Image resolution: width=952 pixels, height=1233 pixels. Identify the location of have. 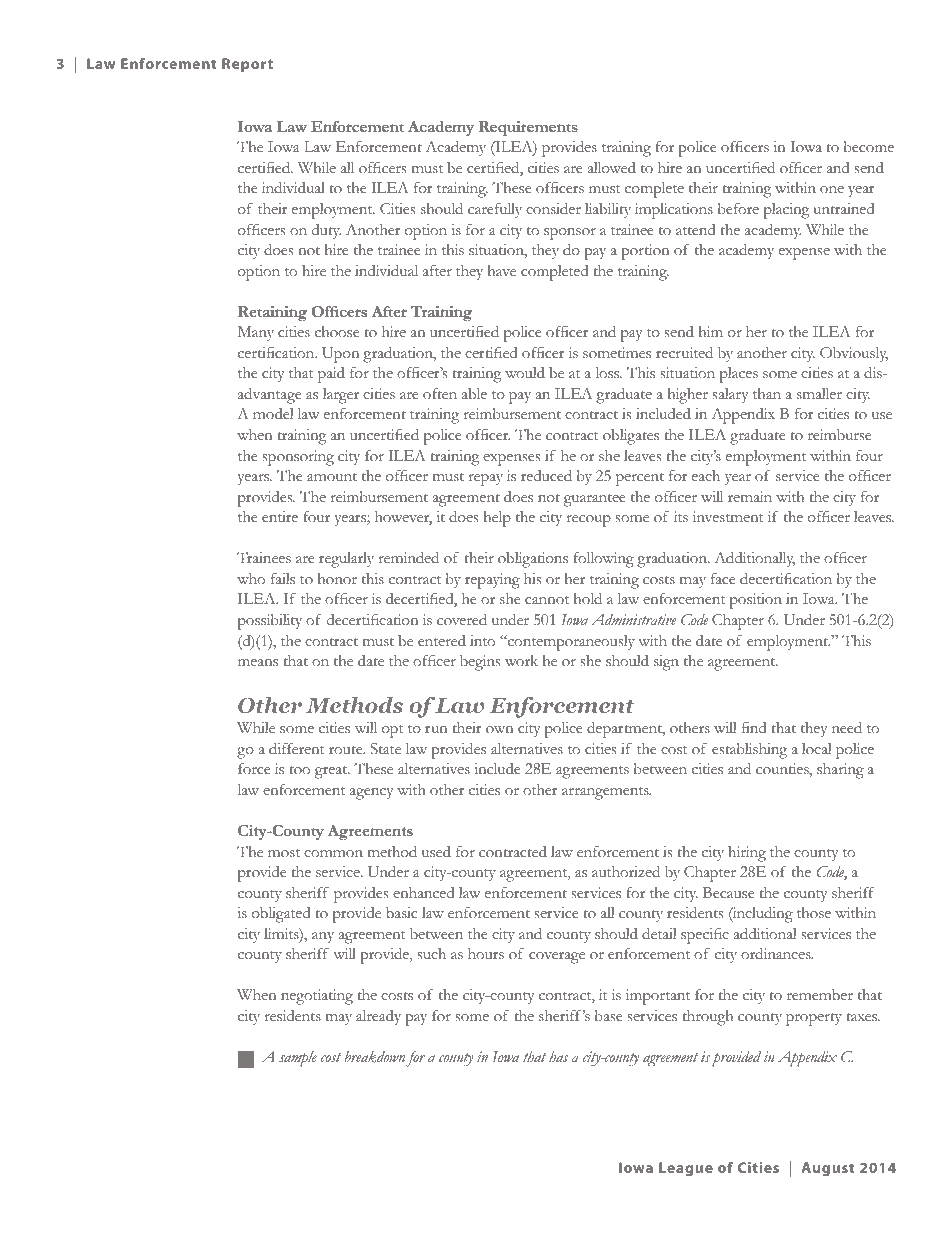
(501, 270).
